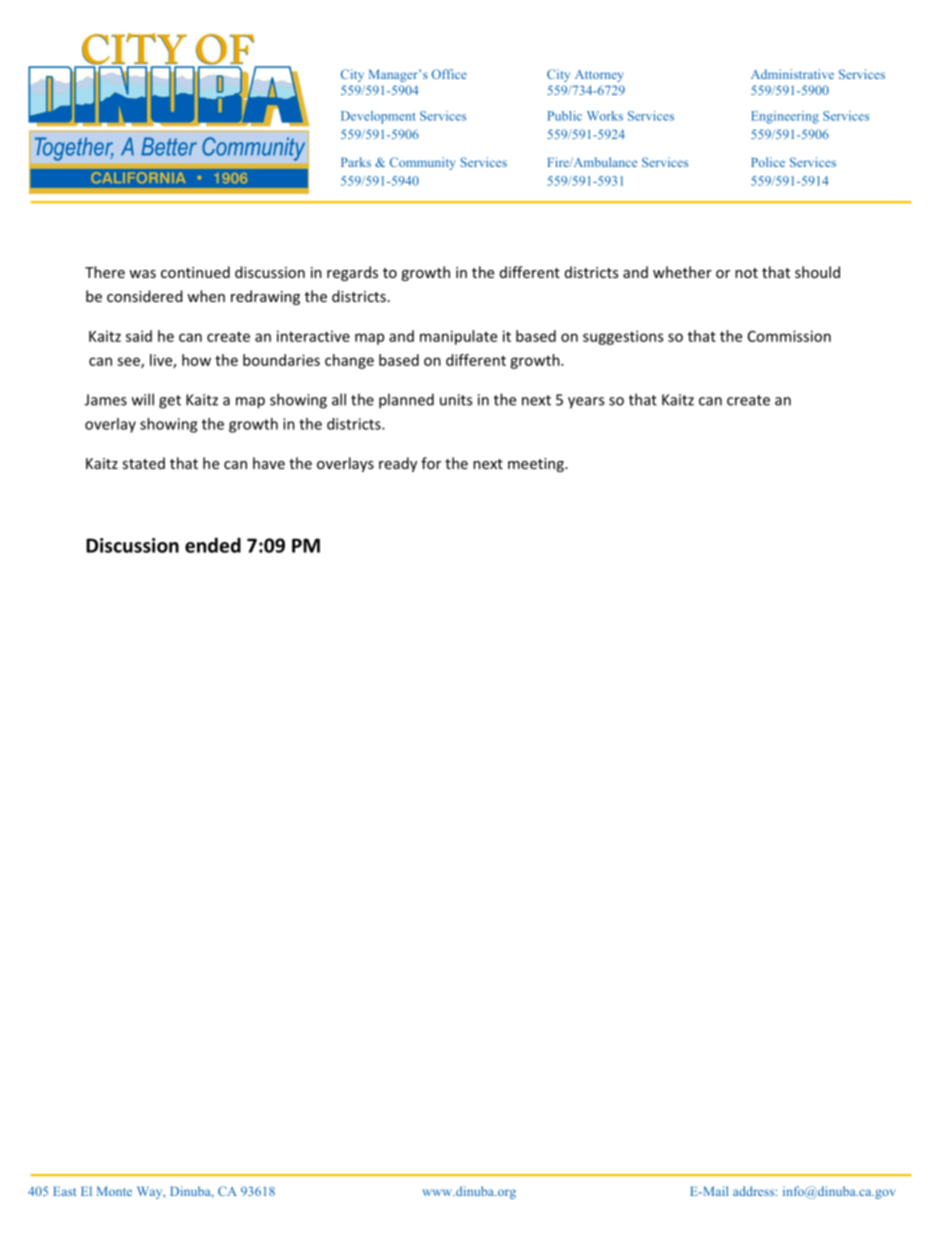 This screenshot has width=952, height=1233. Describe the element at coordinates (356, 162) in the screenshot. I see `Parks` at that location.
